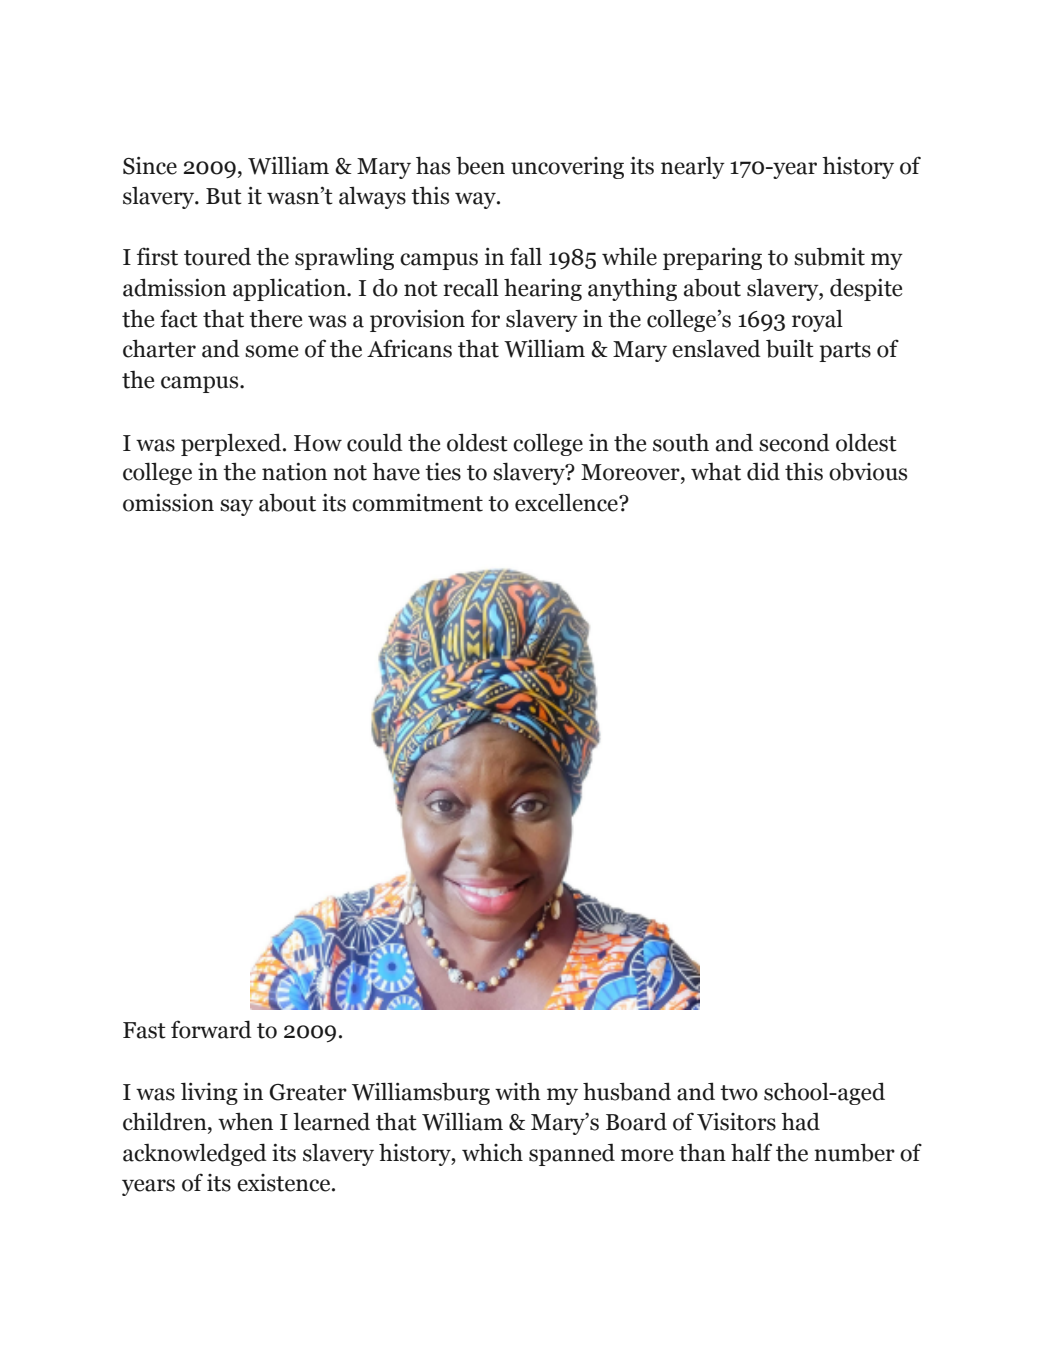 This page has height=1351, width=1044. I want to click on acknowledged, so click(195, 1154).
